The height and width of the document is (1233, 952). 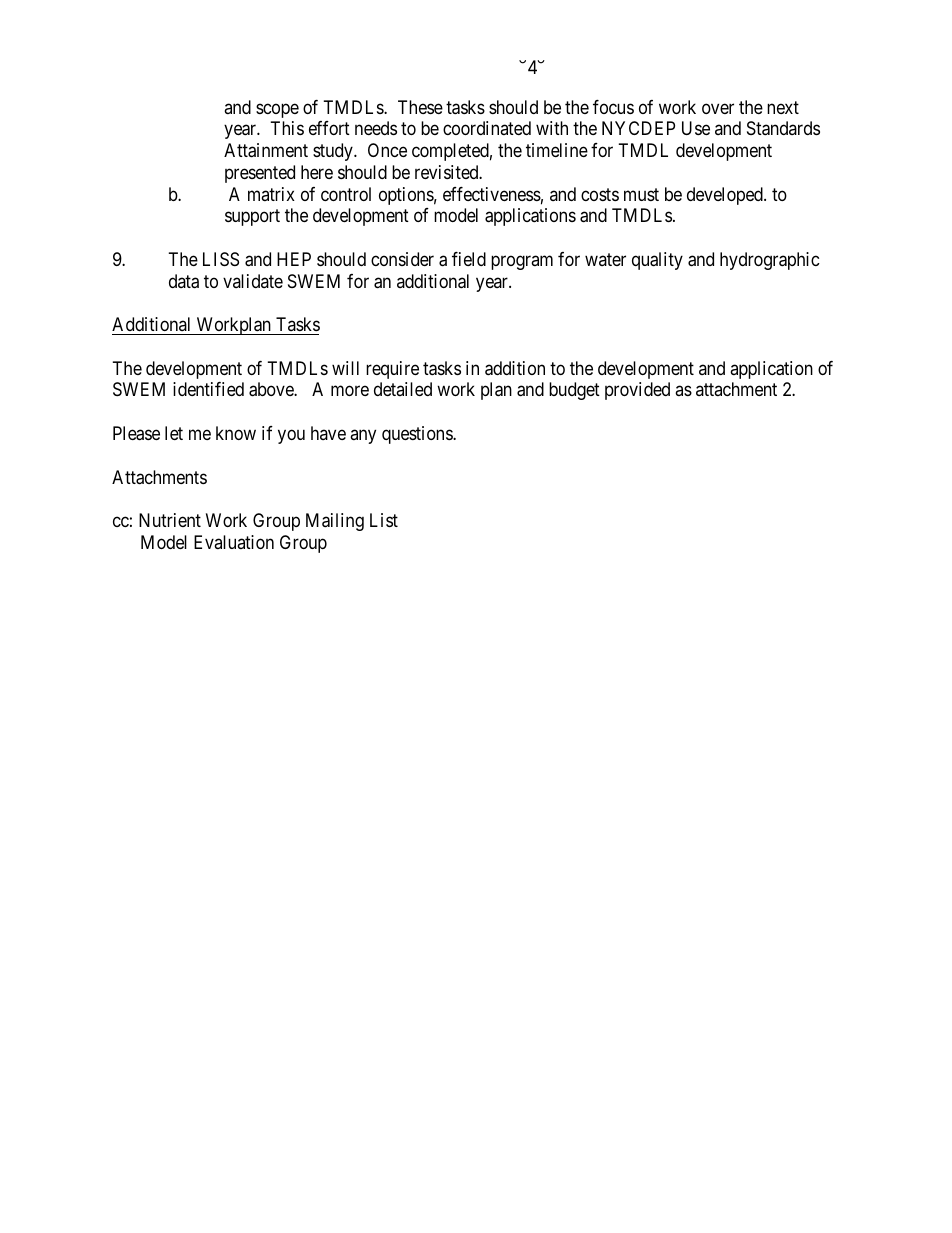 I want to click on support, so click(x=252, y=218).
